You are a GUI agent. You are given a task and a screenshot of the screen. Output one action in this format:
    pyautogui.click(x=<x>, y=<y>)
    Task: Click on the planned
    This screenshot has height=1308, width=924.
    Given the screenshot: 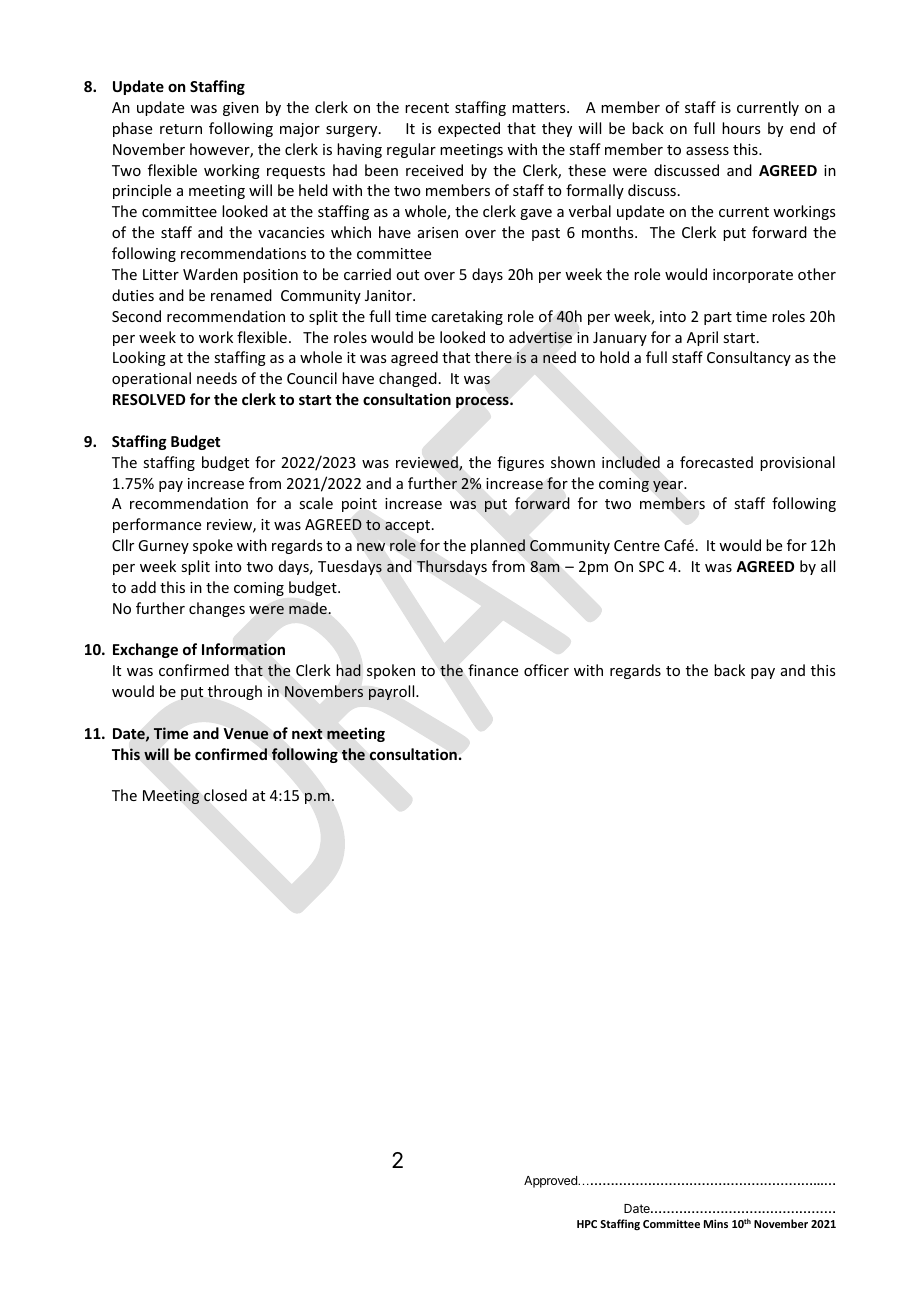 What is the action you would take?
    pyautogui.click(x=498, y=546)
